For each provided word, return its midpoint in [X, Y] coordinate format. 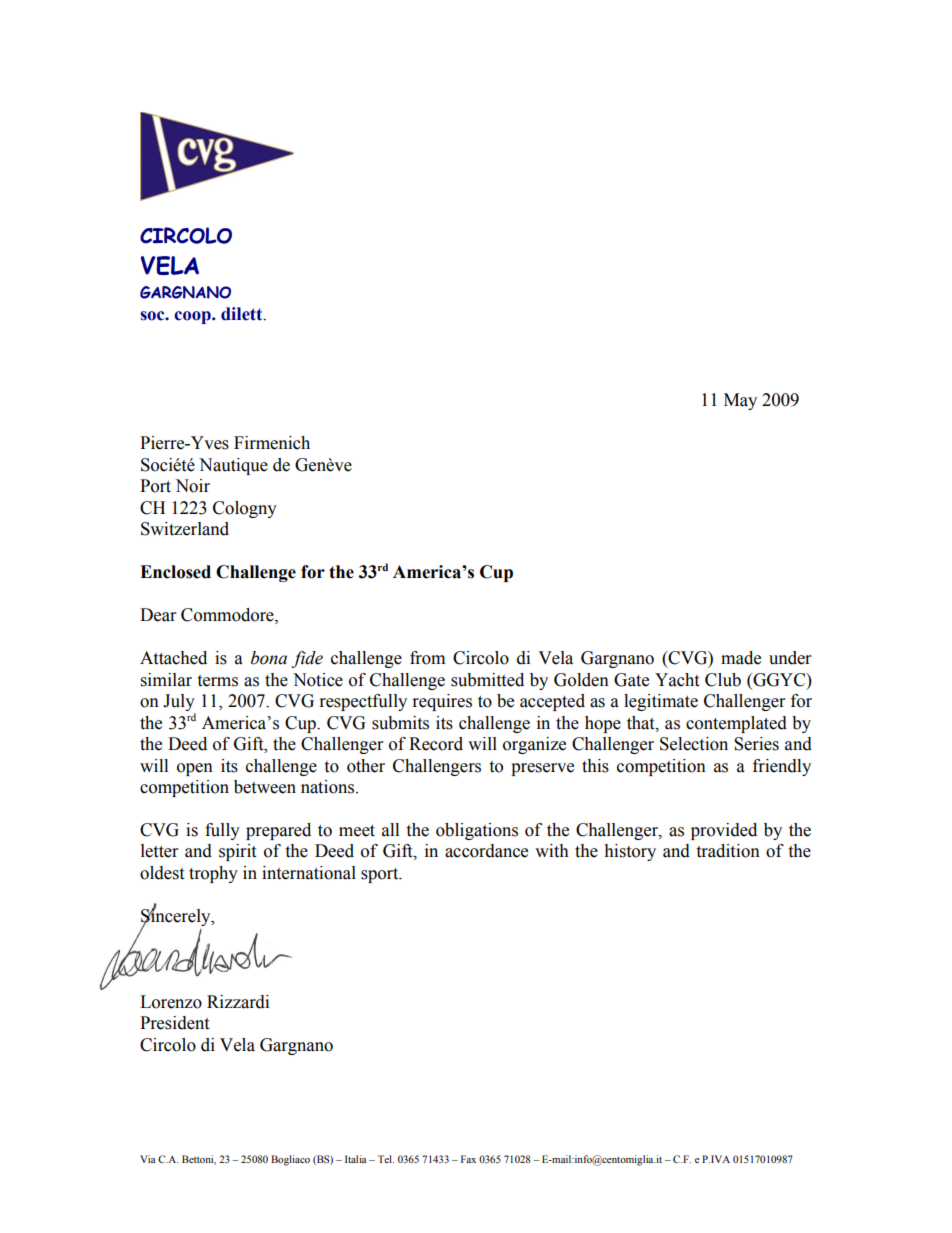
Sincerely [177, 917]
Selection [694, 744]
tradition [728, 851]
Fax [468, 1159]
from [427, 658]
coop [193, 317]
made [741, 658]
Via [148, 1159]
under [790, 658]
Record [436, 744]
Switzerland [185, 529]
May [740, 401]
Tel [386, 1159]
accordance [486, 851]
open [195, 769]
